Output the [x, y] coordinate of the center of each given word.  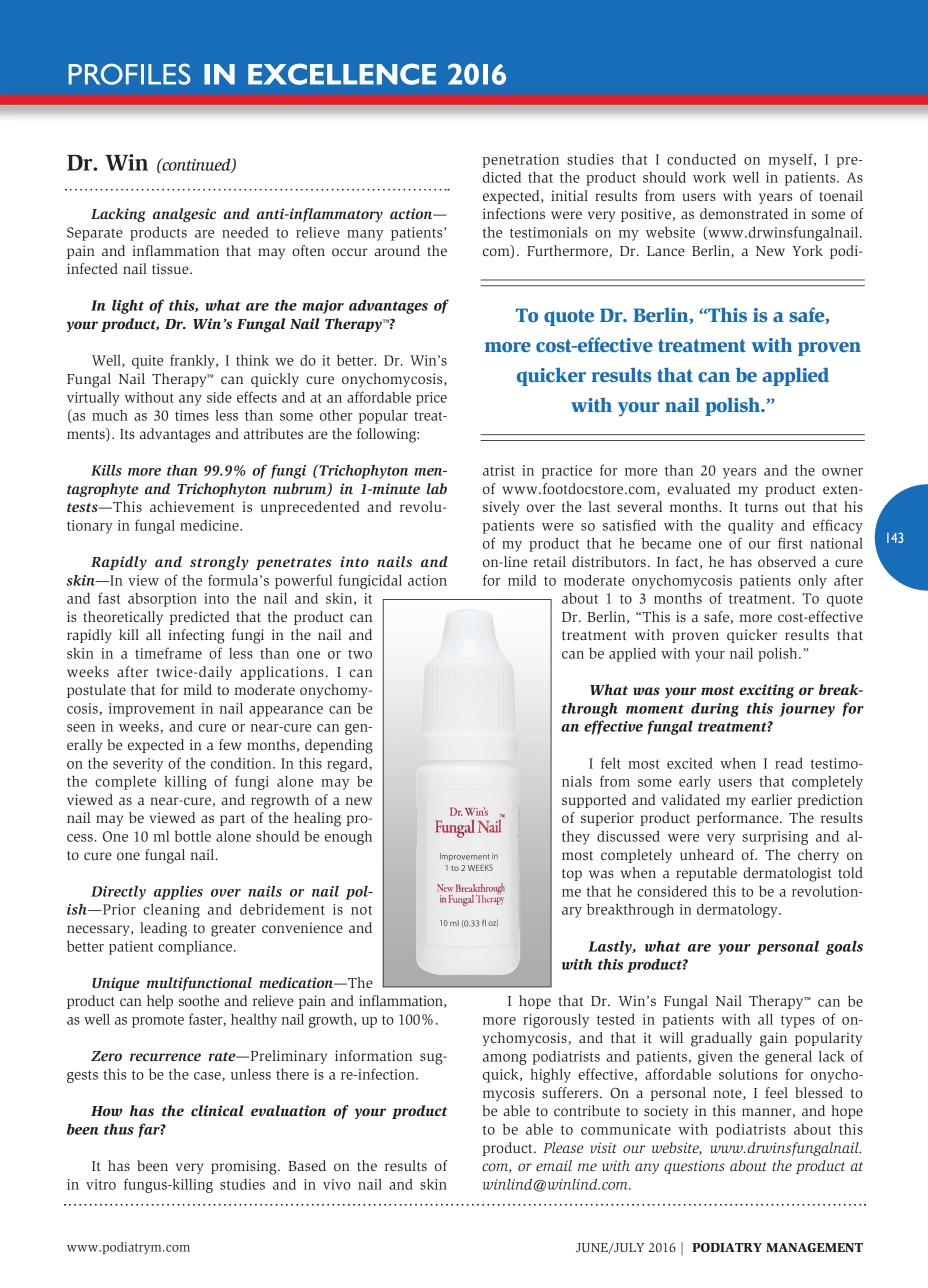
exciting [766, 691]
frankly [193, 361]
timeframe [168, 653]
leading [163, 929]
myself [792, 160]
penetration [520, 161]
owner [842, 472]
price [431, 399]
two [360, 654]
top [572, 875]
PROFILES [129, 74]
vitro [101, 1184]
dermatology [738, 911]
